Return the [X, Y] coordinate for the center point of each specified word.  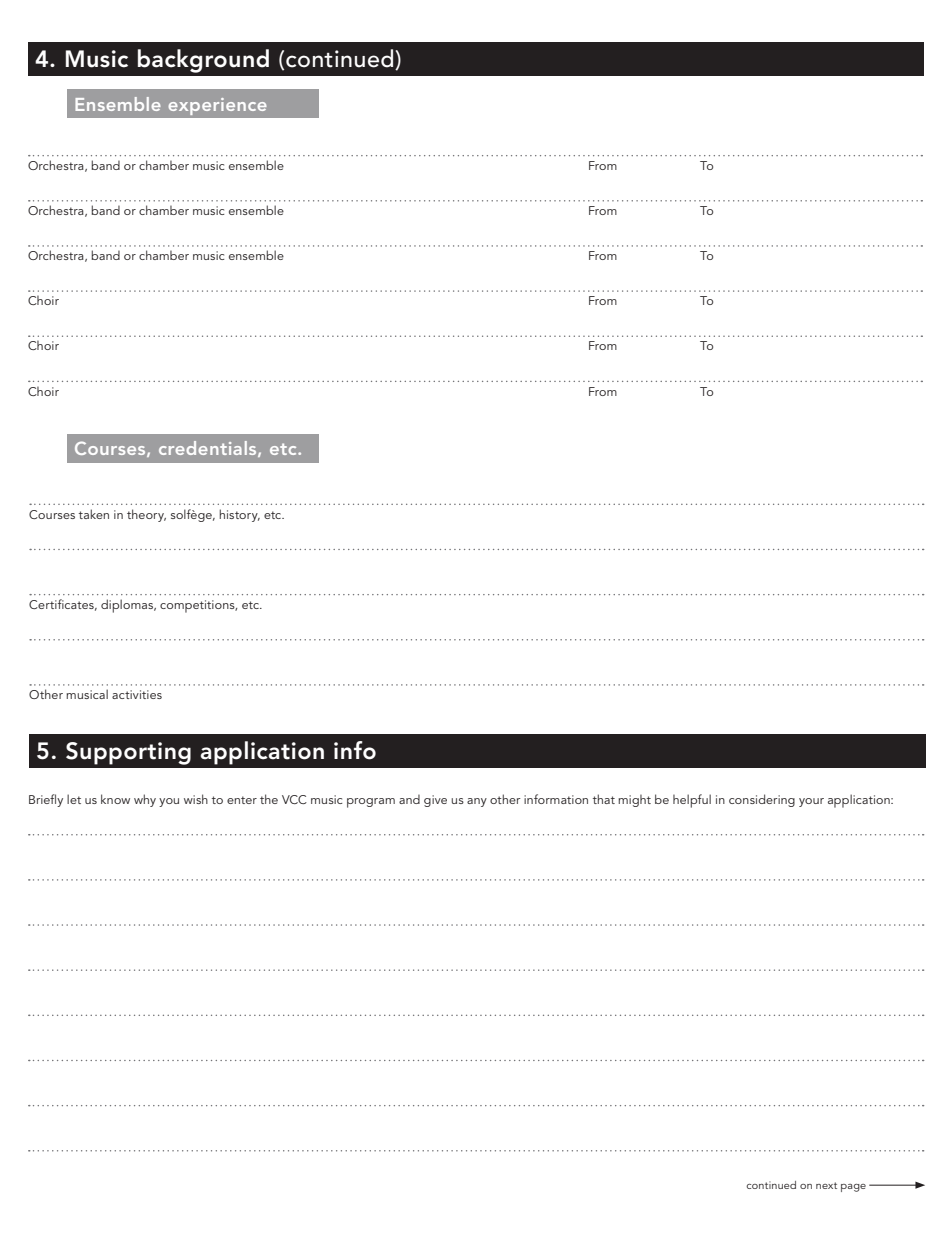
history [239, 515]
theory [146, 515]
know [115, 799]
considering [762, 800]
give [435, 801]
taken [94, 514]
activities [137, 694]
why [145, 800]
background [203, 61]
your [811, 802]
